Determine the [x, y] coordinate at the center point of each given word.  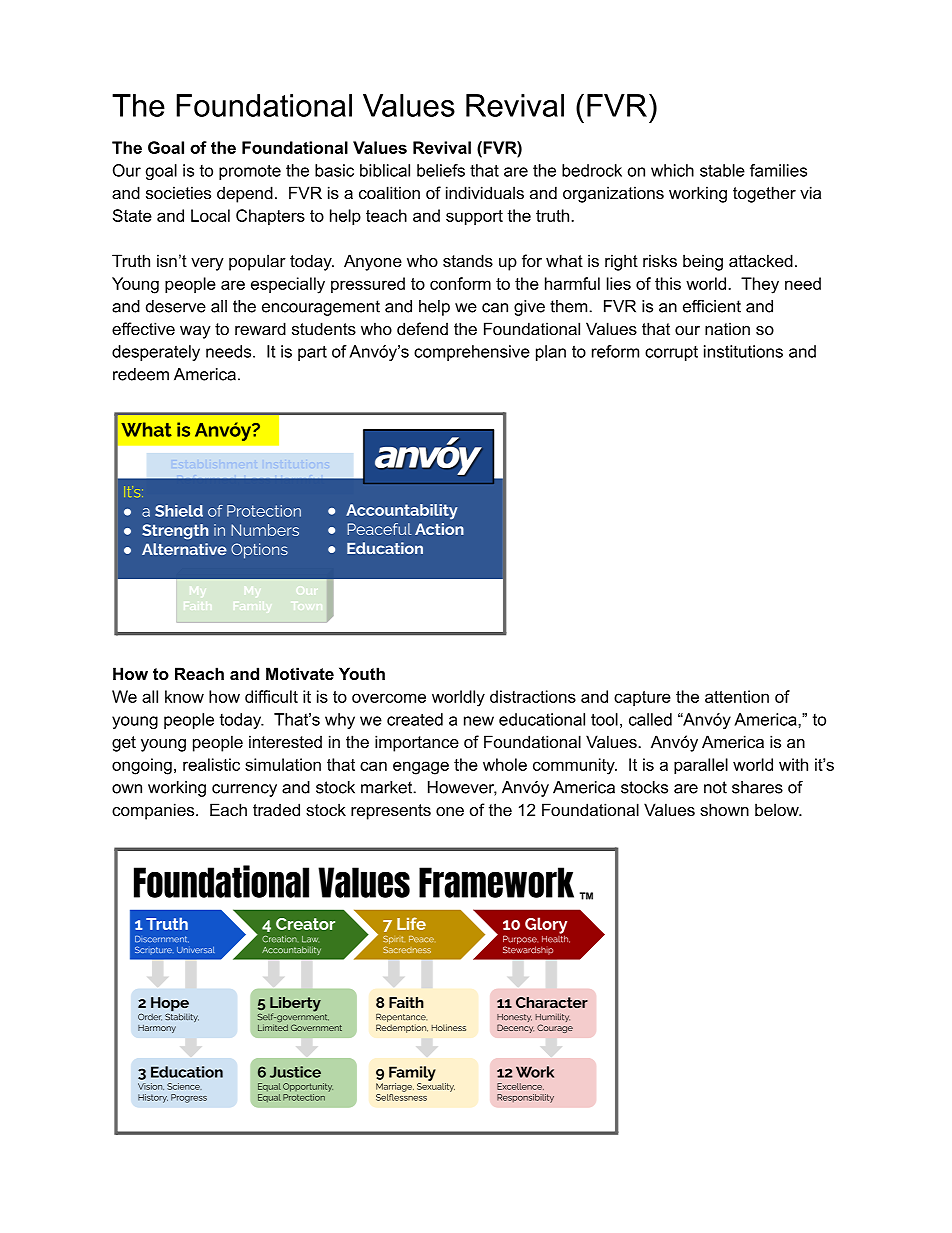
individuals [485, 192]
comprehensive [472, 353]
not [715, 787]
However [462, 788]
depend [245, 194]
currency [244, 790]
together [764, 194]
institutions [743, 351]
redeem [141, 374]
